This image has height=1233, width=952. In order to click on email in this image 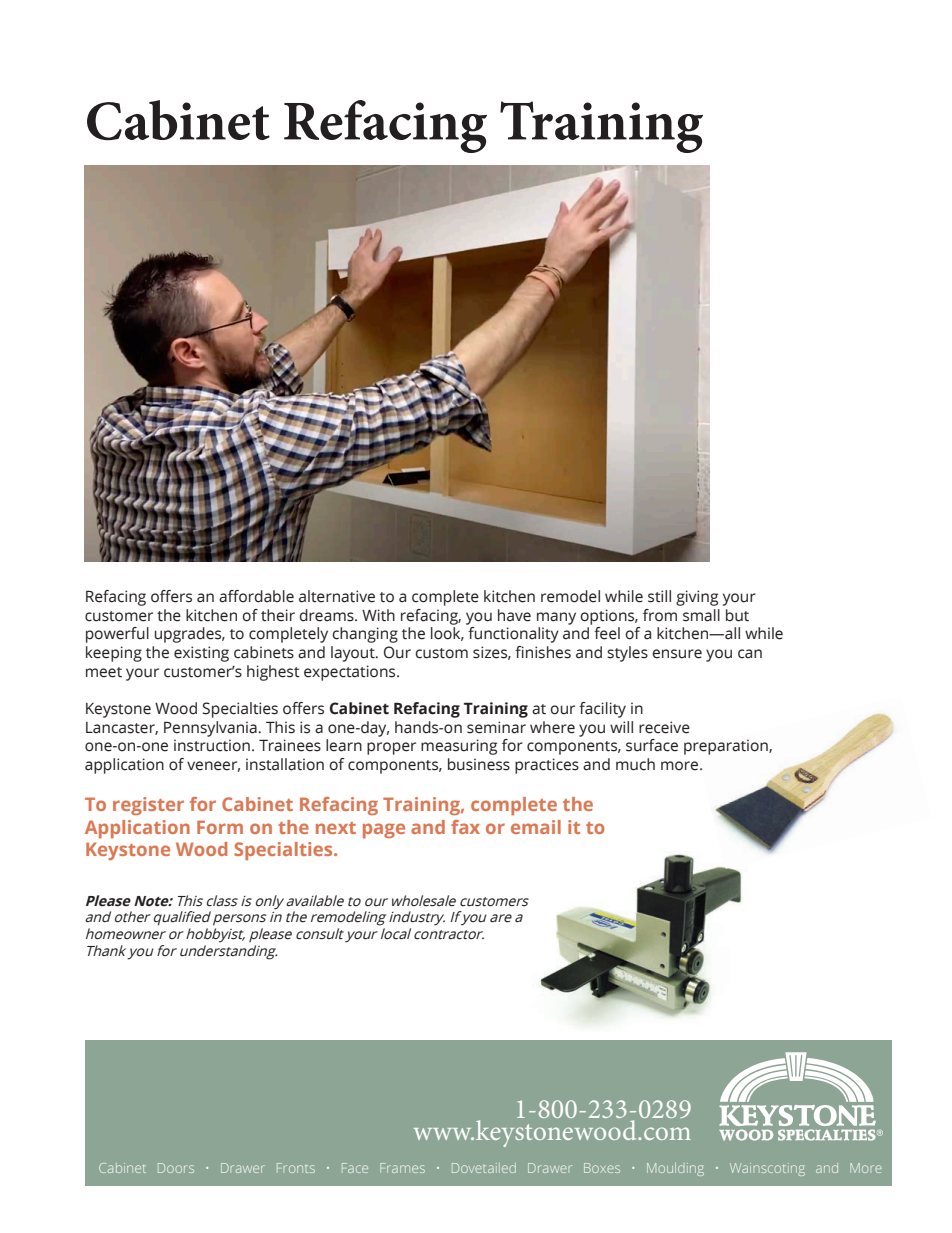, I will do `click(536, 827)`.
